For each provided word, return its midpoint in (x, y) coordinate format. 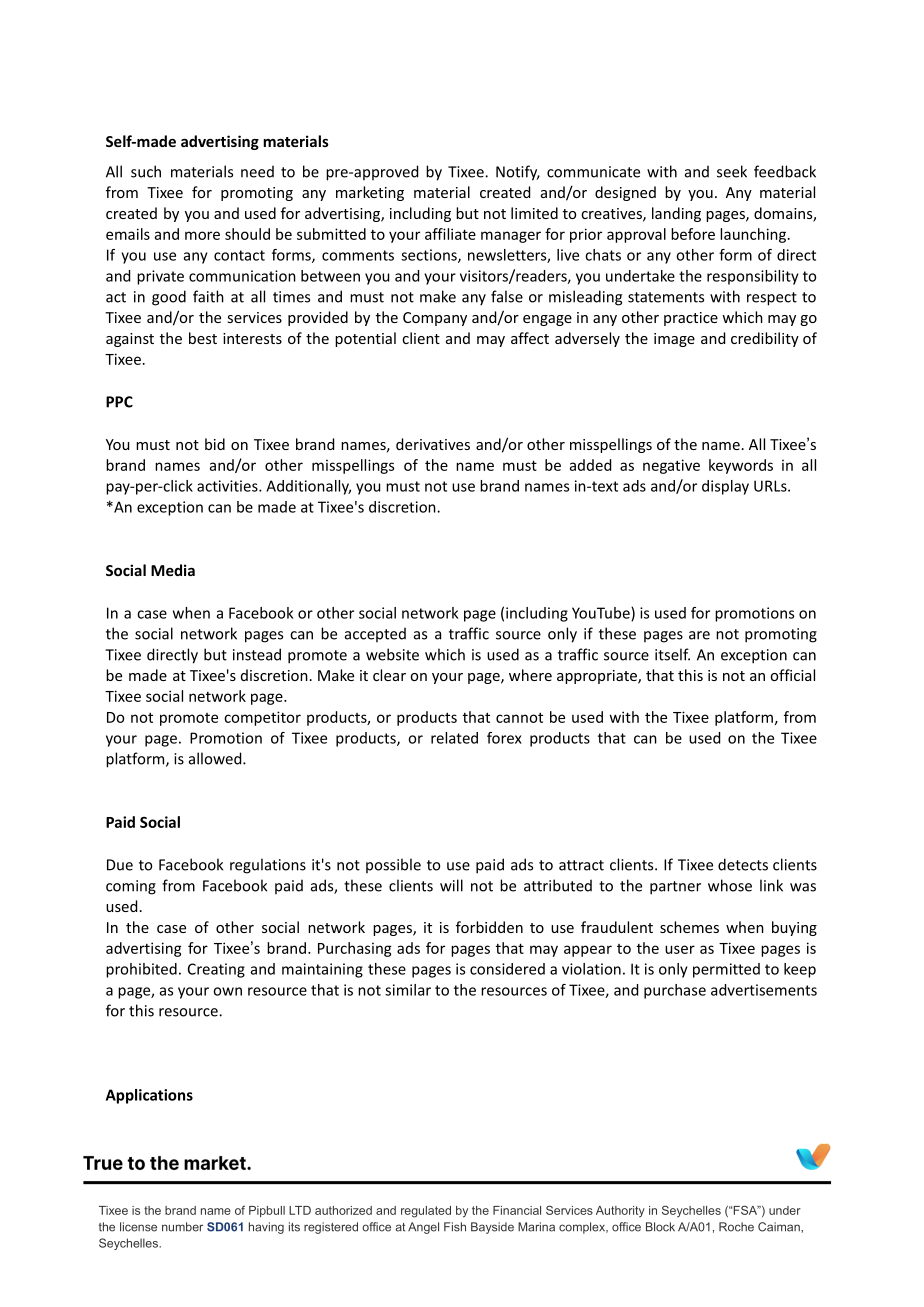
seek (732, 171)
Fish (455, 1227)
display (725, 487)
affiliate (450, 234)
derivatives (433, 444)
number (182, 1227)
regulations (268, 866)
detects (743, 864)
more (202, 235)
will (451, 885)
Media (173, 570)
